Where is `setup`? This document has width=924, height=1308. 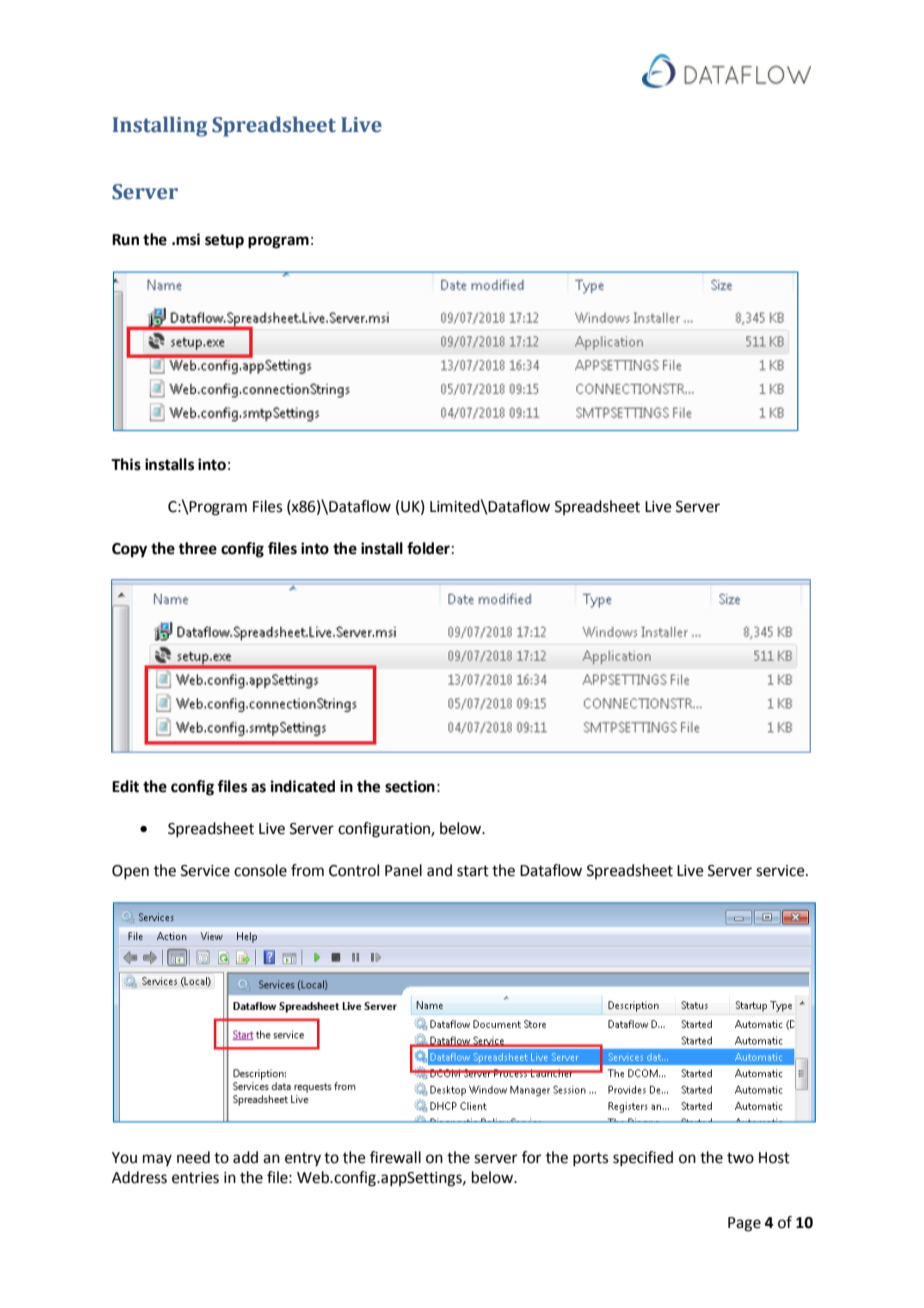
setup is located at coordinates (224, 241).
